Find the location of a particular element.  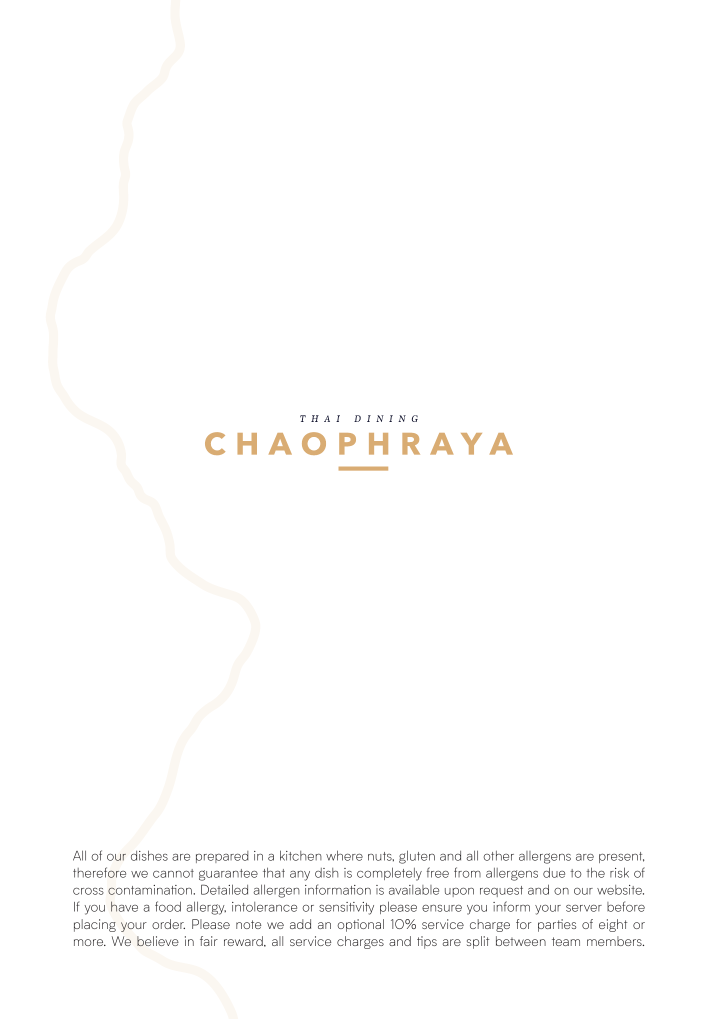

food is located at coordinates (168, 906).
